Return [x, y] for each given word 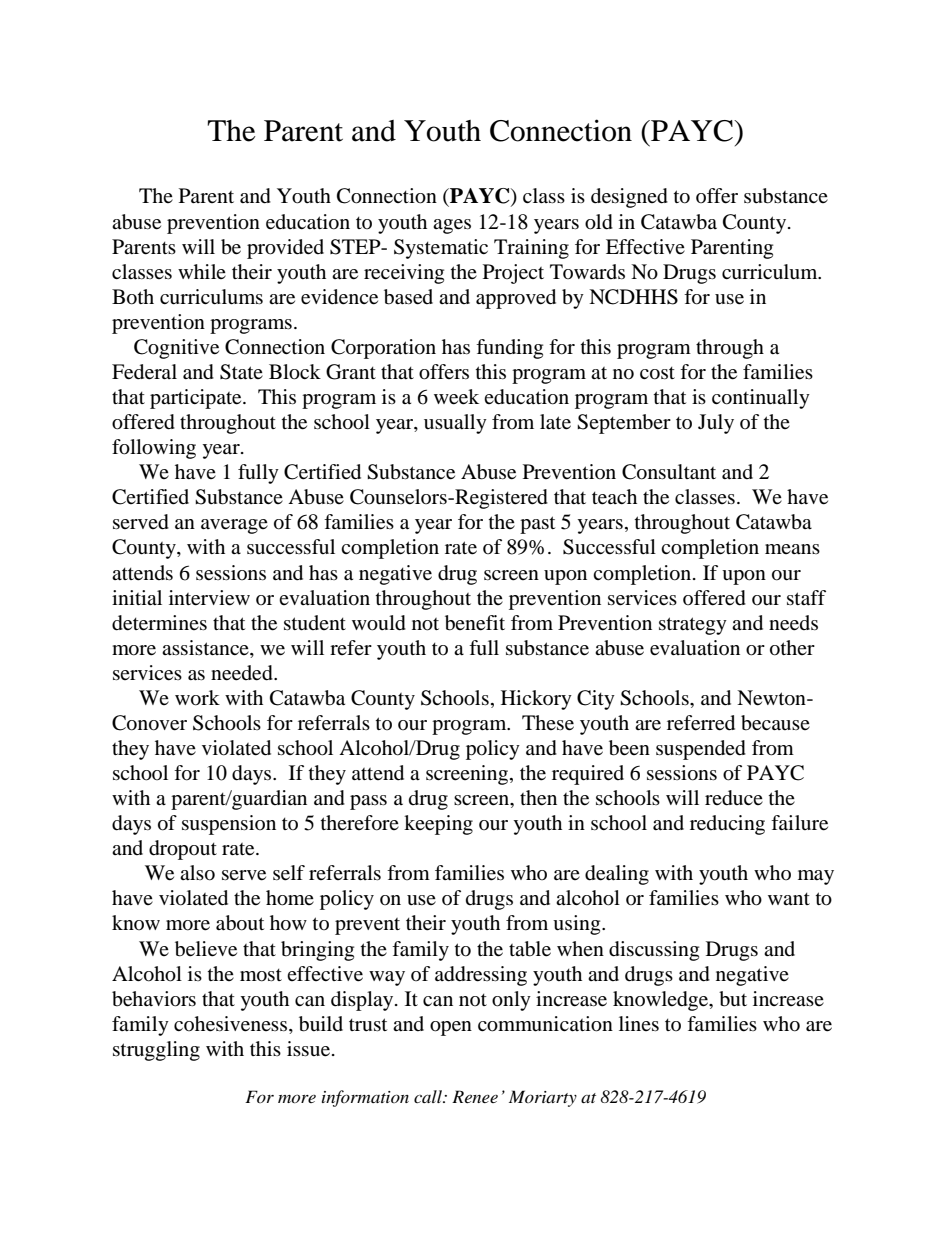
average [234, 526]
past [537, 525]
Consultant [669, 472]
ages [452, 226]
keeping [438, 825]
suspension [229, 825]
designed [629, 198]
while [202, 271]
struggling [156, 1051]
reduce [734, 798]
